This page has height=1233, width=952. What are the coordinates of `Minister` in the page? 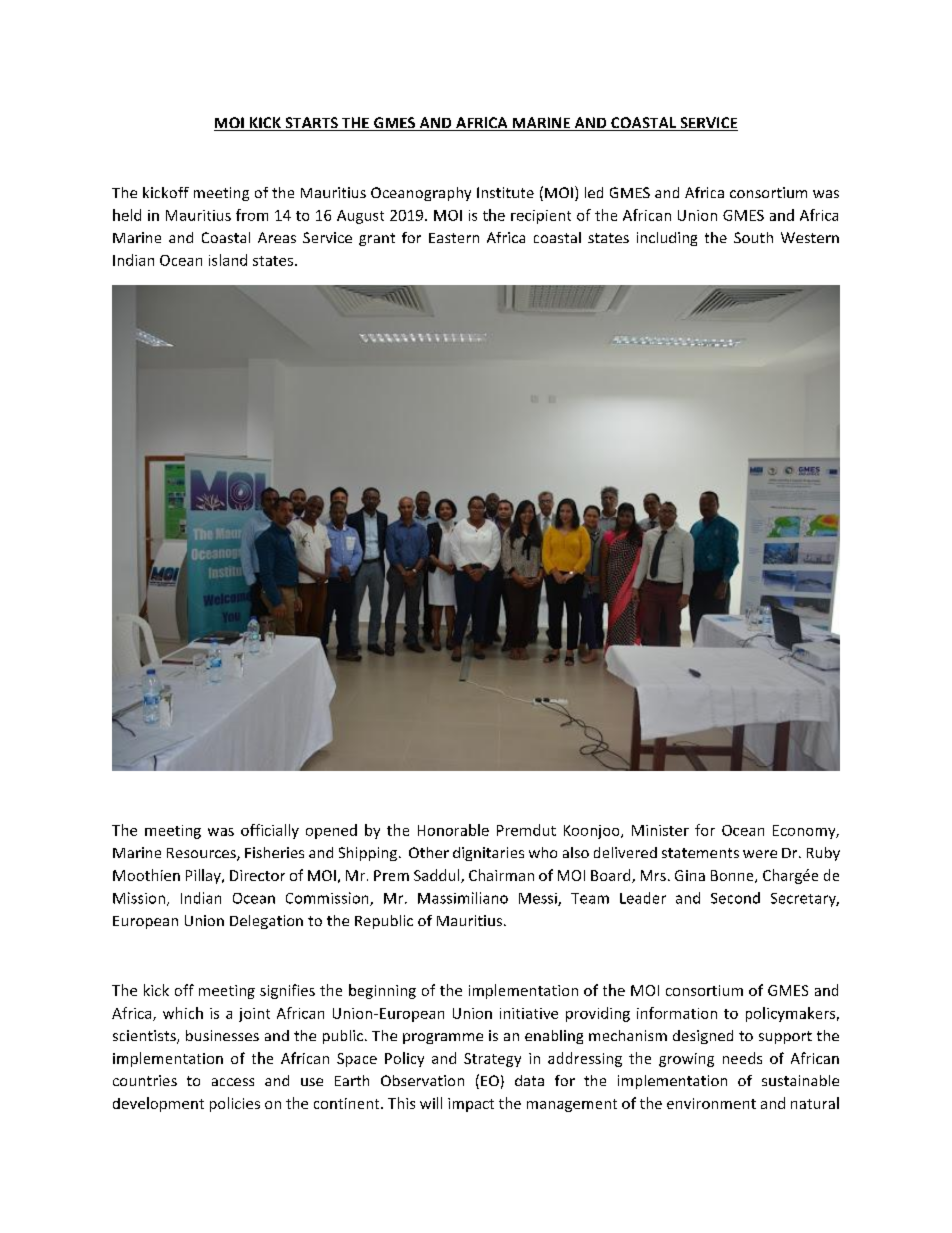 It's located at (660, 830).
